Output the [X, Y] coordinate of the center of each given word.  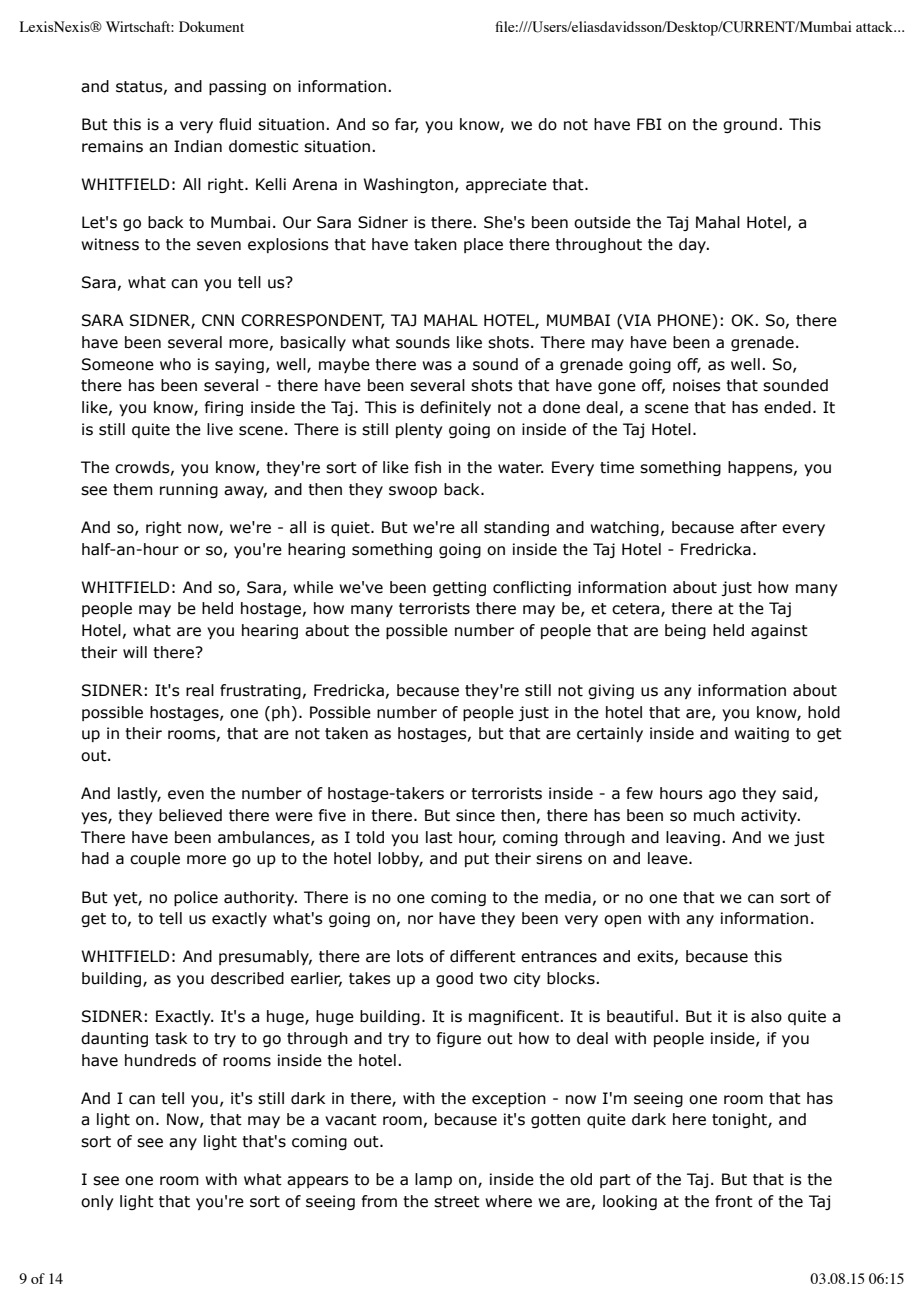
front [734, 1201]
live [220, 429]
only [97, 1202]
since [475, 815]
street [457, 1202]
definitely [455, 408]
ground [750, 125]
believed [190, 815]
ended [787, 407]
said [797, 793]
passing [237, 87]
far [407, 125]
